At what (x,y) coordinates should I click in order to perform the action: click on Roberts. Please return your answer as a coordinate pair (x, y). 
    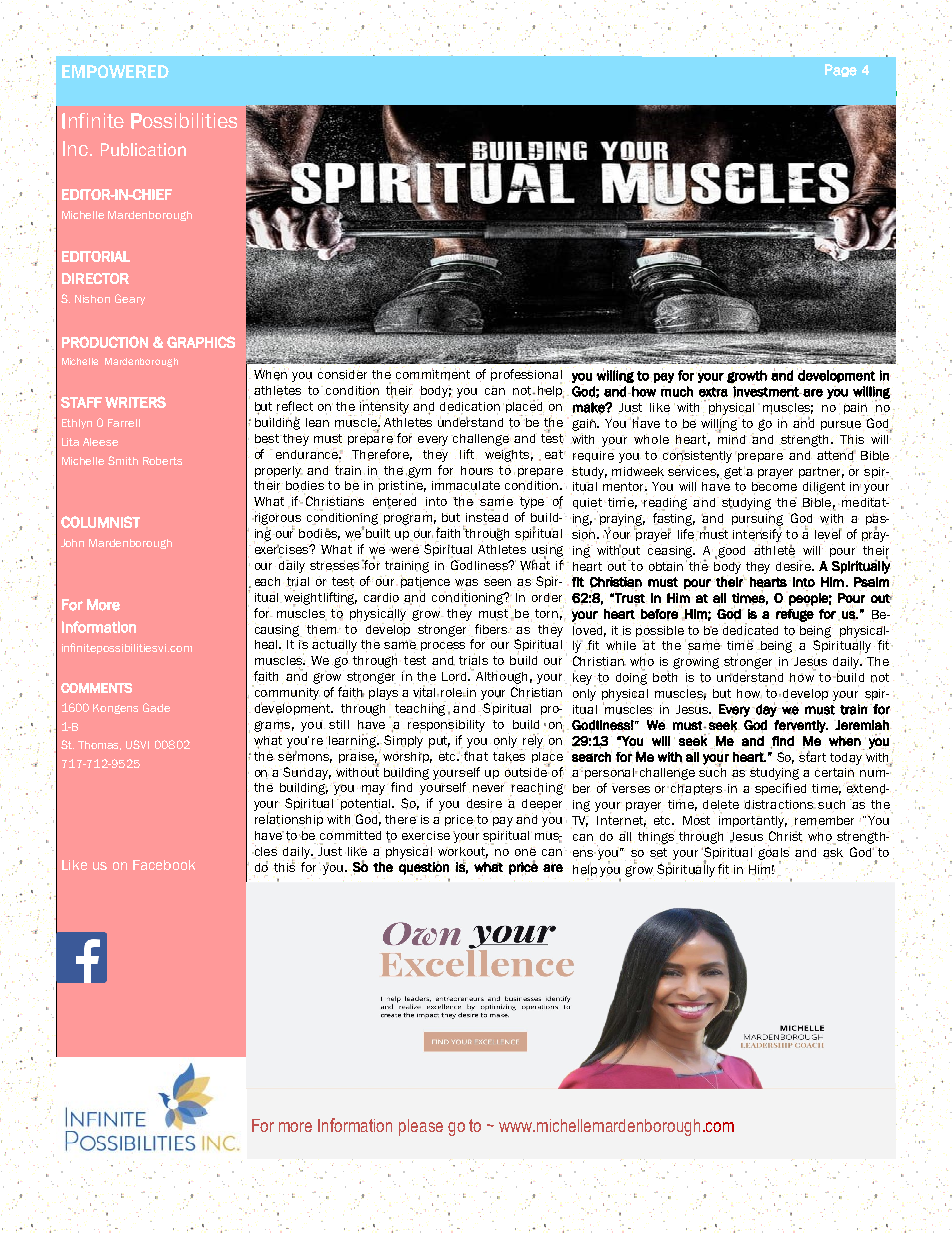
    Looking at the image, I should click on (162, 461).
